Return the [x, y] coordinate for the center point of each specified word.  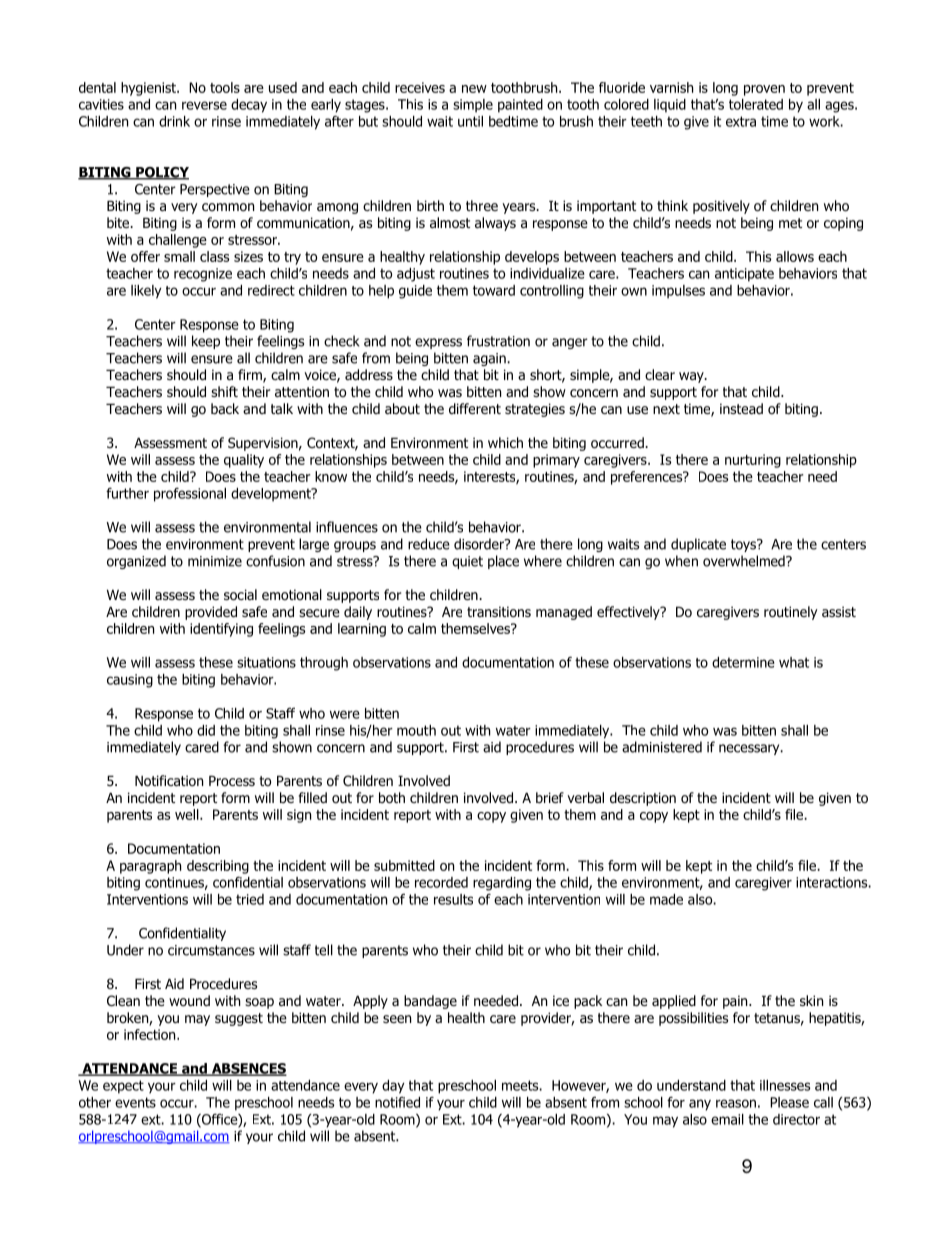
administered [662, 747]
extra [741, 121]
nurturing [753, 461]
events [135, 1102]
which [505, 442]
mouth [416, 730]
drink [174, 121]
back [225, 408]
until [470, 121]
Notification [169, 781]
